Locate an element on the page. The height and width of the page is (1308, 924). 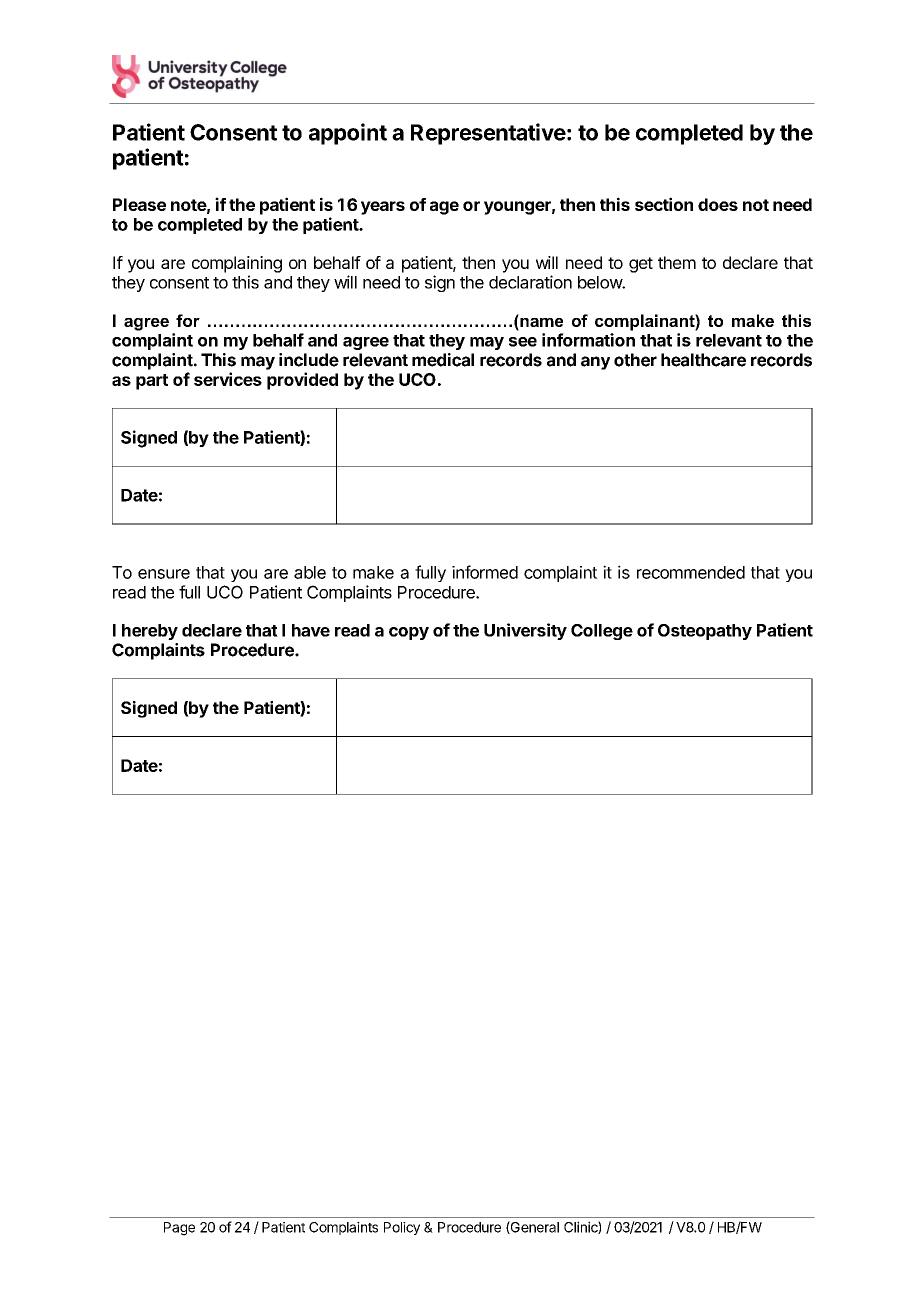
years is located at coordinates (383, 208).
